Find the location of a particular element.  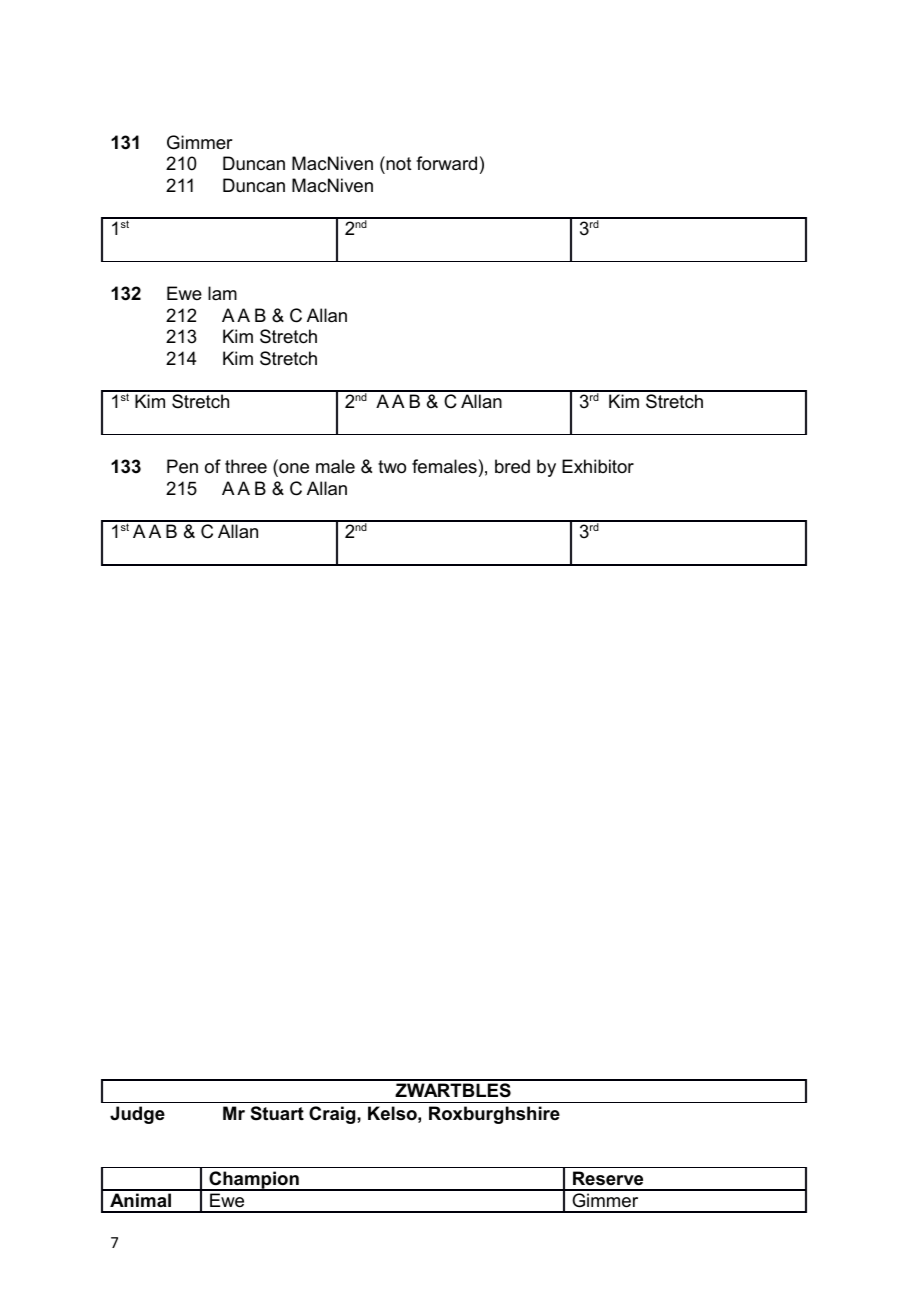

one is located at coordinates (293, 469).
